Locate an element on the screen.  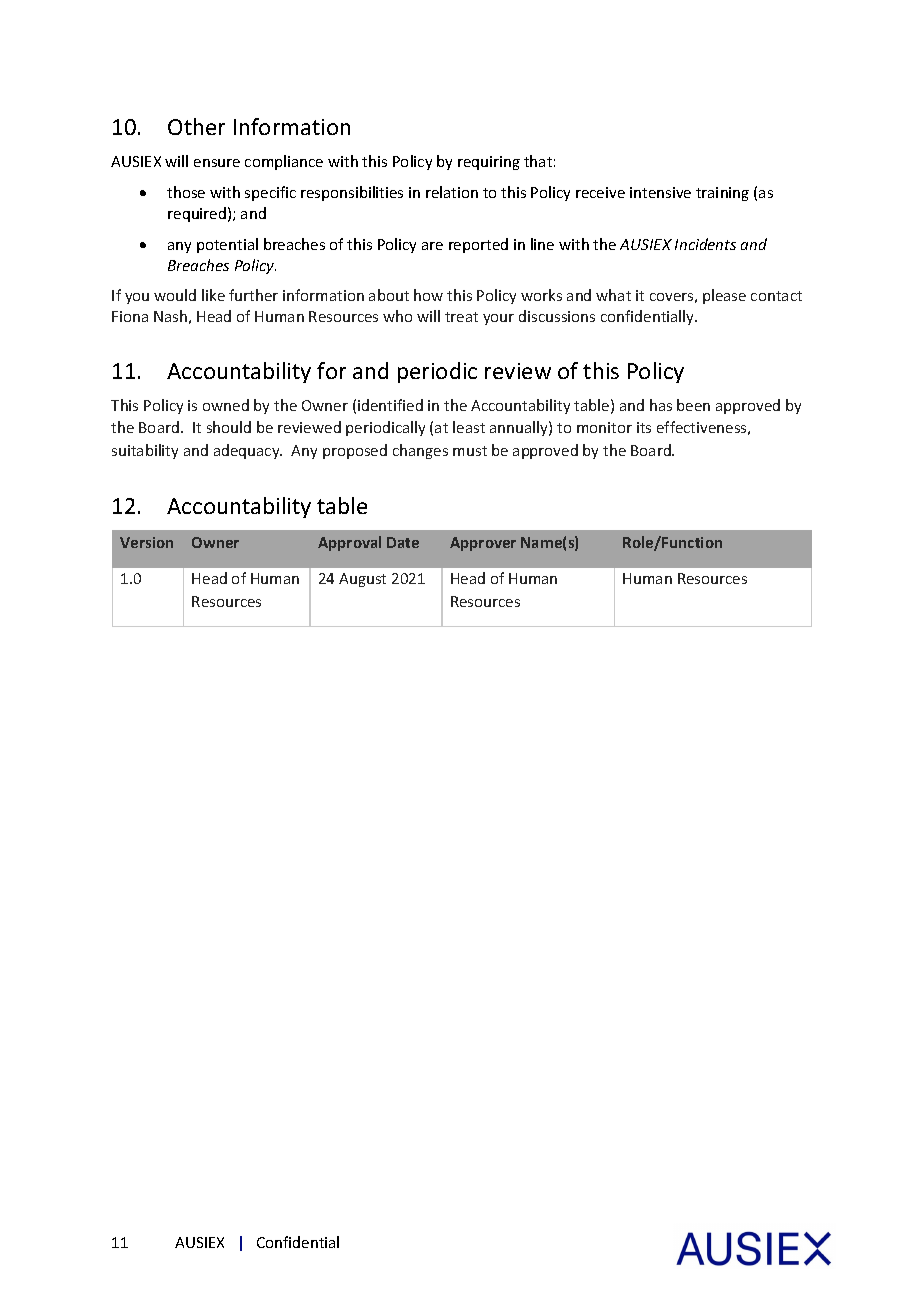
intensive is located at coordinates (660, 192).
